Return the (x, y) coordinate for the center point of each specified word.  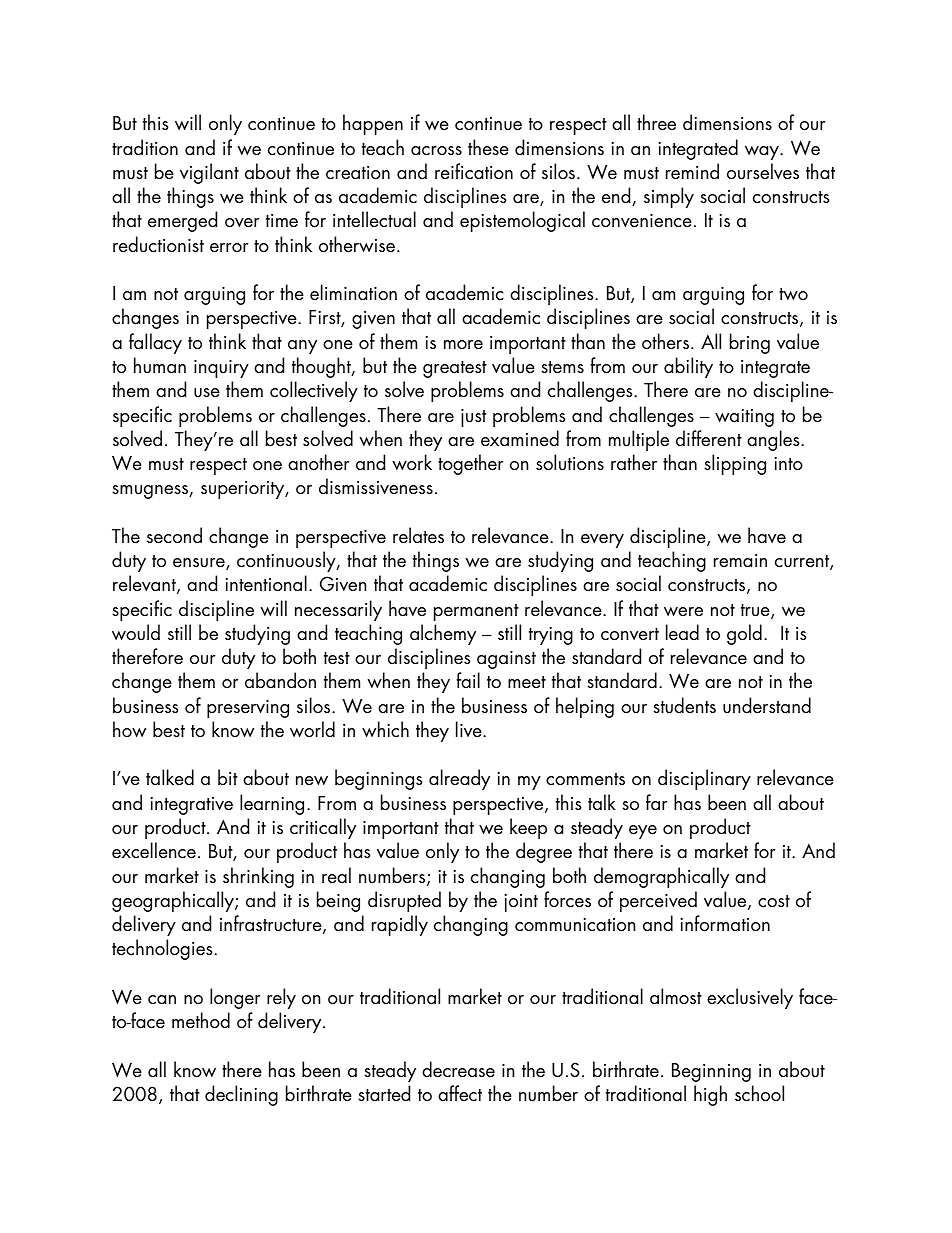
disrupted (404, 901)
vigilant (209, 173)
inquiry (221, 369)
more (463, 345)
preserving (248, 709)
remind (692, 171)
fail (468, 680)
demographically (661, 877)
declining (241, 1095)
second (174, 535)
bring (750, 343)
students (684, 705)
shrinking (258, 877)
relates (418, 535)
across (436, 151)
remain (740, 561)
